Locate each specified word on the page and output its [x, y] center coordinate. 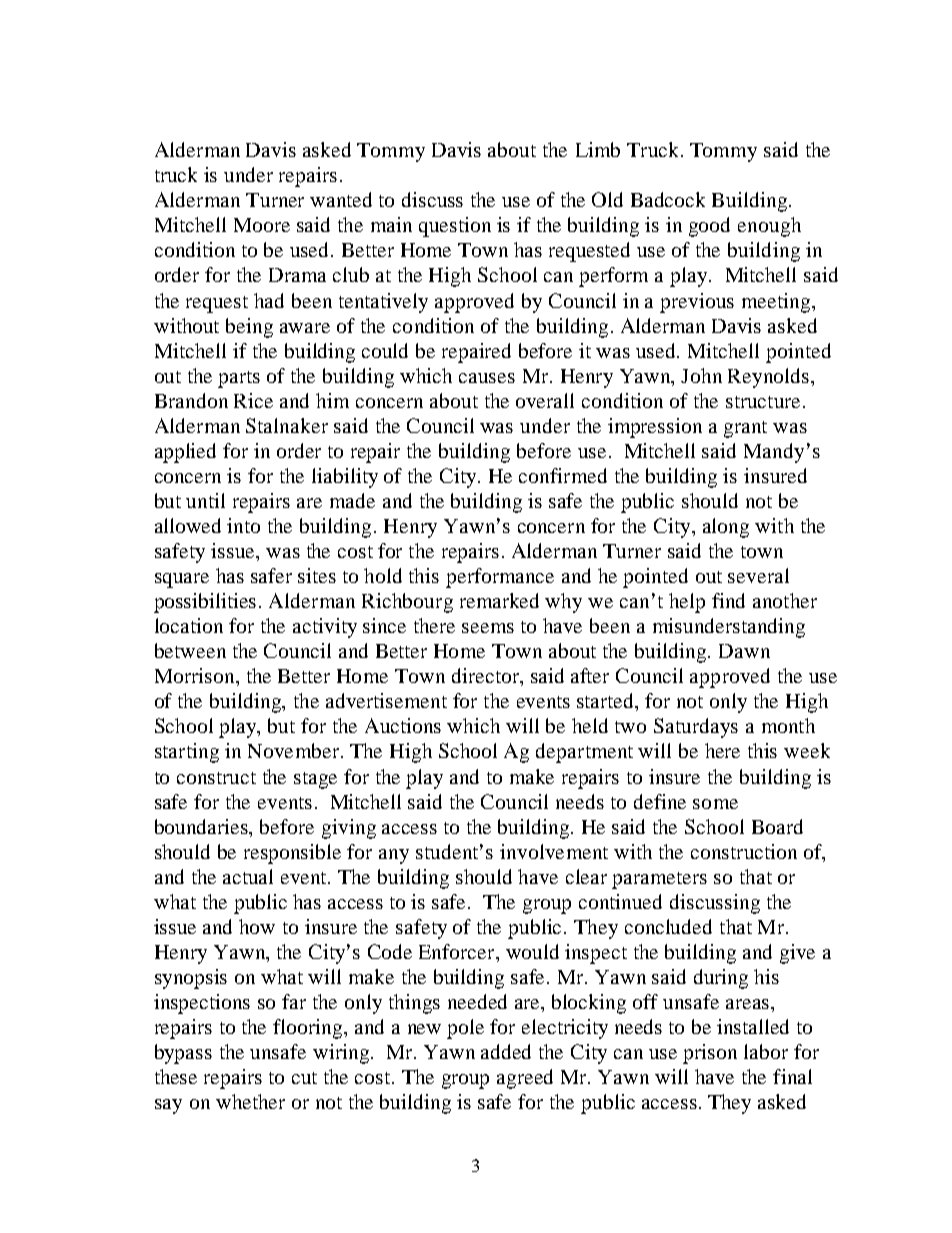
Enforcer [458, 951]
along [726, 528]
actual [248, 876]
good [709, 227]
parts [239, 379]
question [455, 227]
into [243, 525]
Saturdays [696, 728]
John [701, 375]
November [295, 750]
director [487, 677]
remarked [499, 600]
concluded [668, 926]
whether [250, 1101]
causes [487, 378]
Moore [262, 225]
